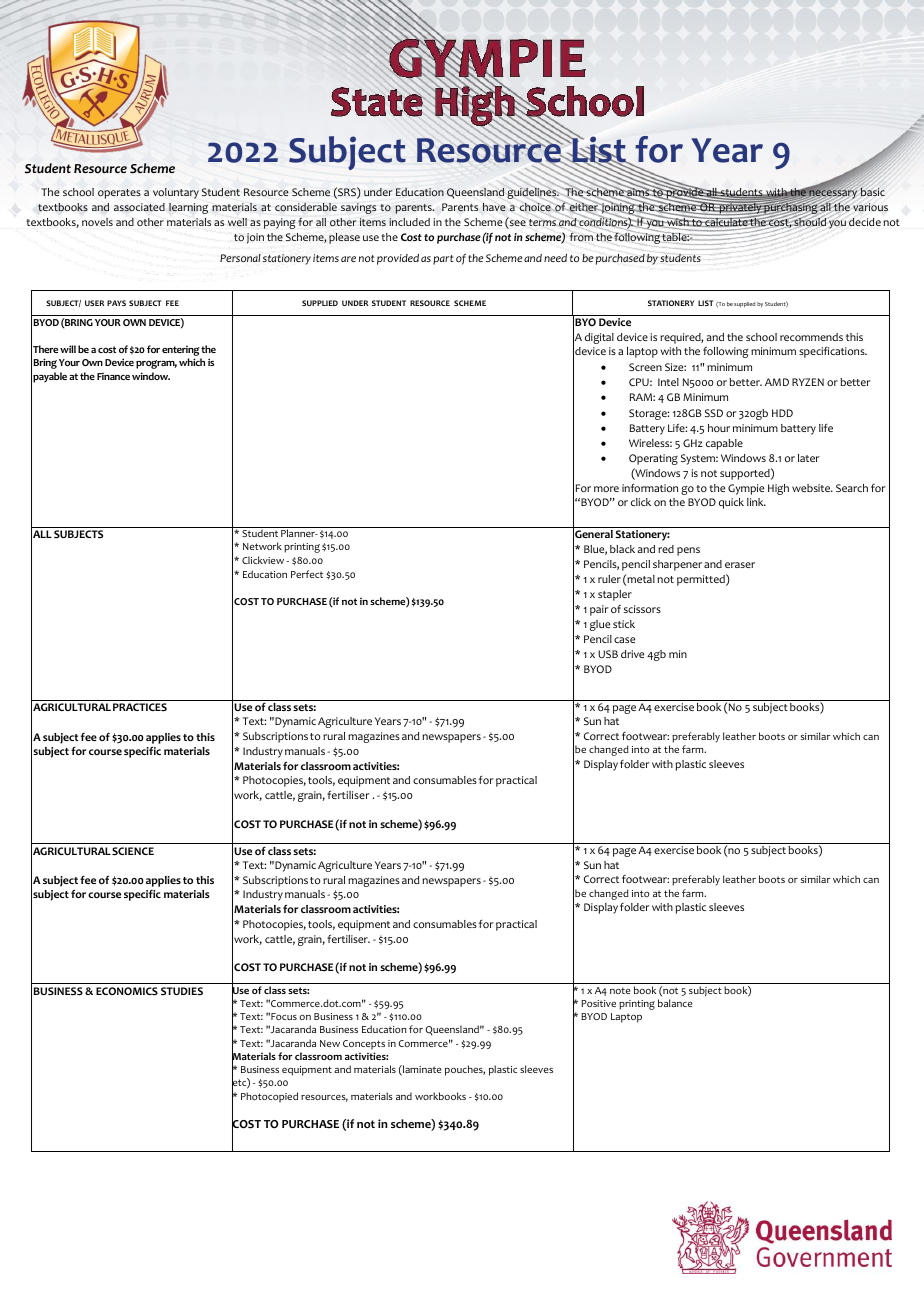 The height and width of the page is (1307, 924). Describe the element at coordinates (494, 207) in the page. I see `have` at that location.
